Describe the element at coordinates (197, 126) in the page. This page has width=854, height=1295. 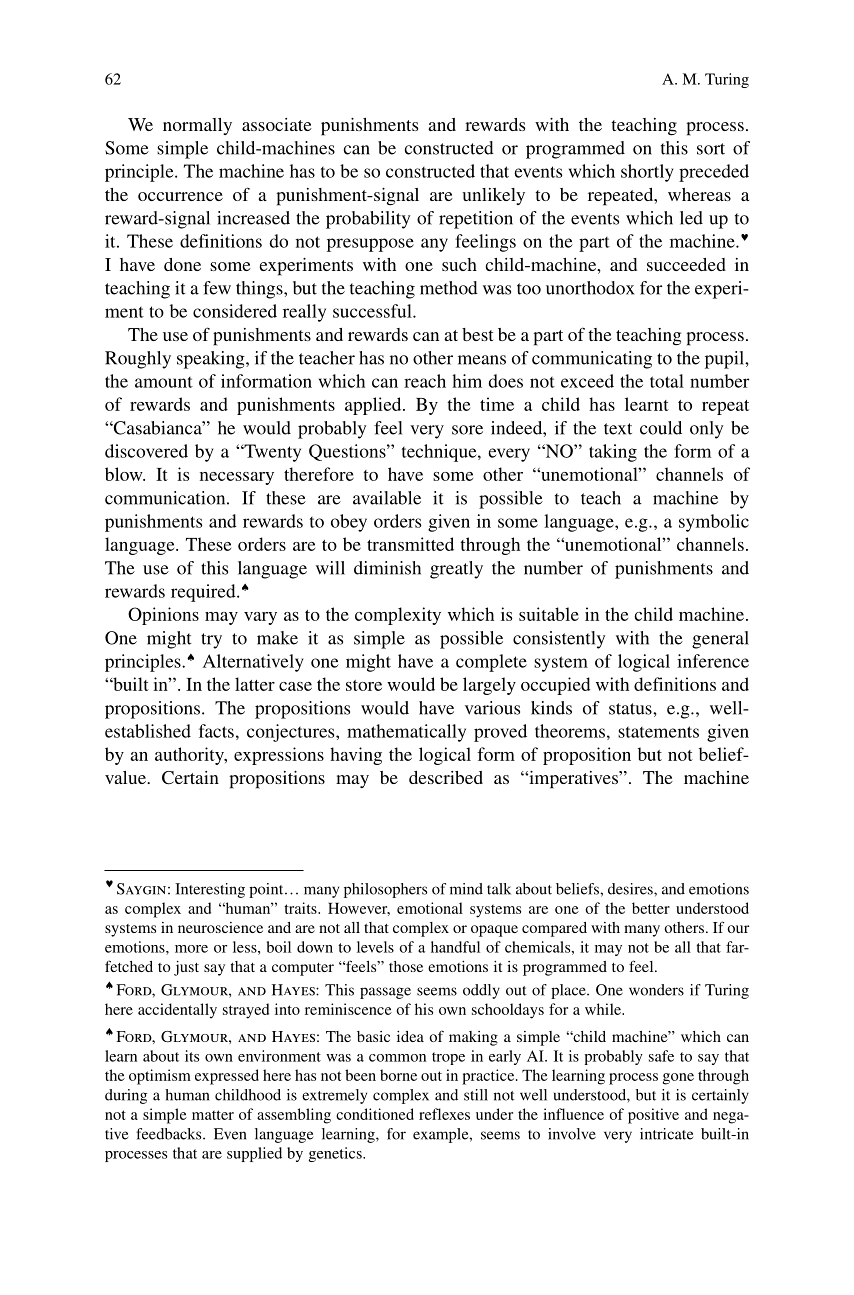
I see `normally` at that location.
